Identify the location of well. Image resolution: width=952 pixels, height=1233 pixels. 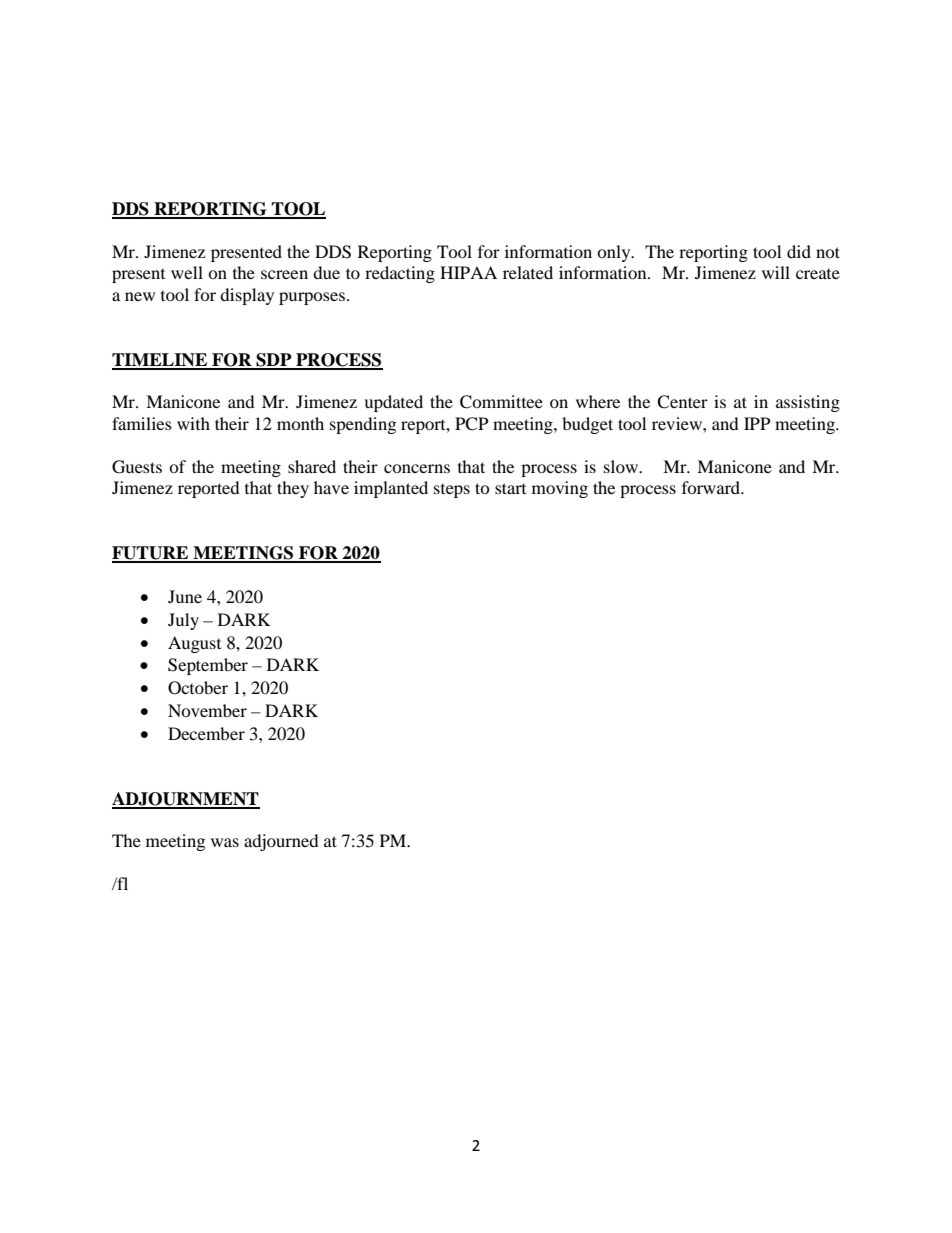
(187, 272).
